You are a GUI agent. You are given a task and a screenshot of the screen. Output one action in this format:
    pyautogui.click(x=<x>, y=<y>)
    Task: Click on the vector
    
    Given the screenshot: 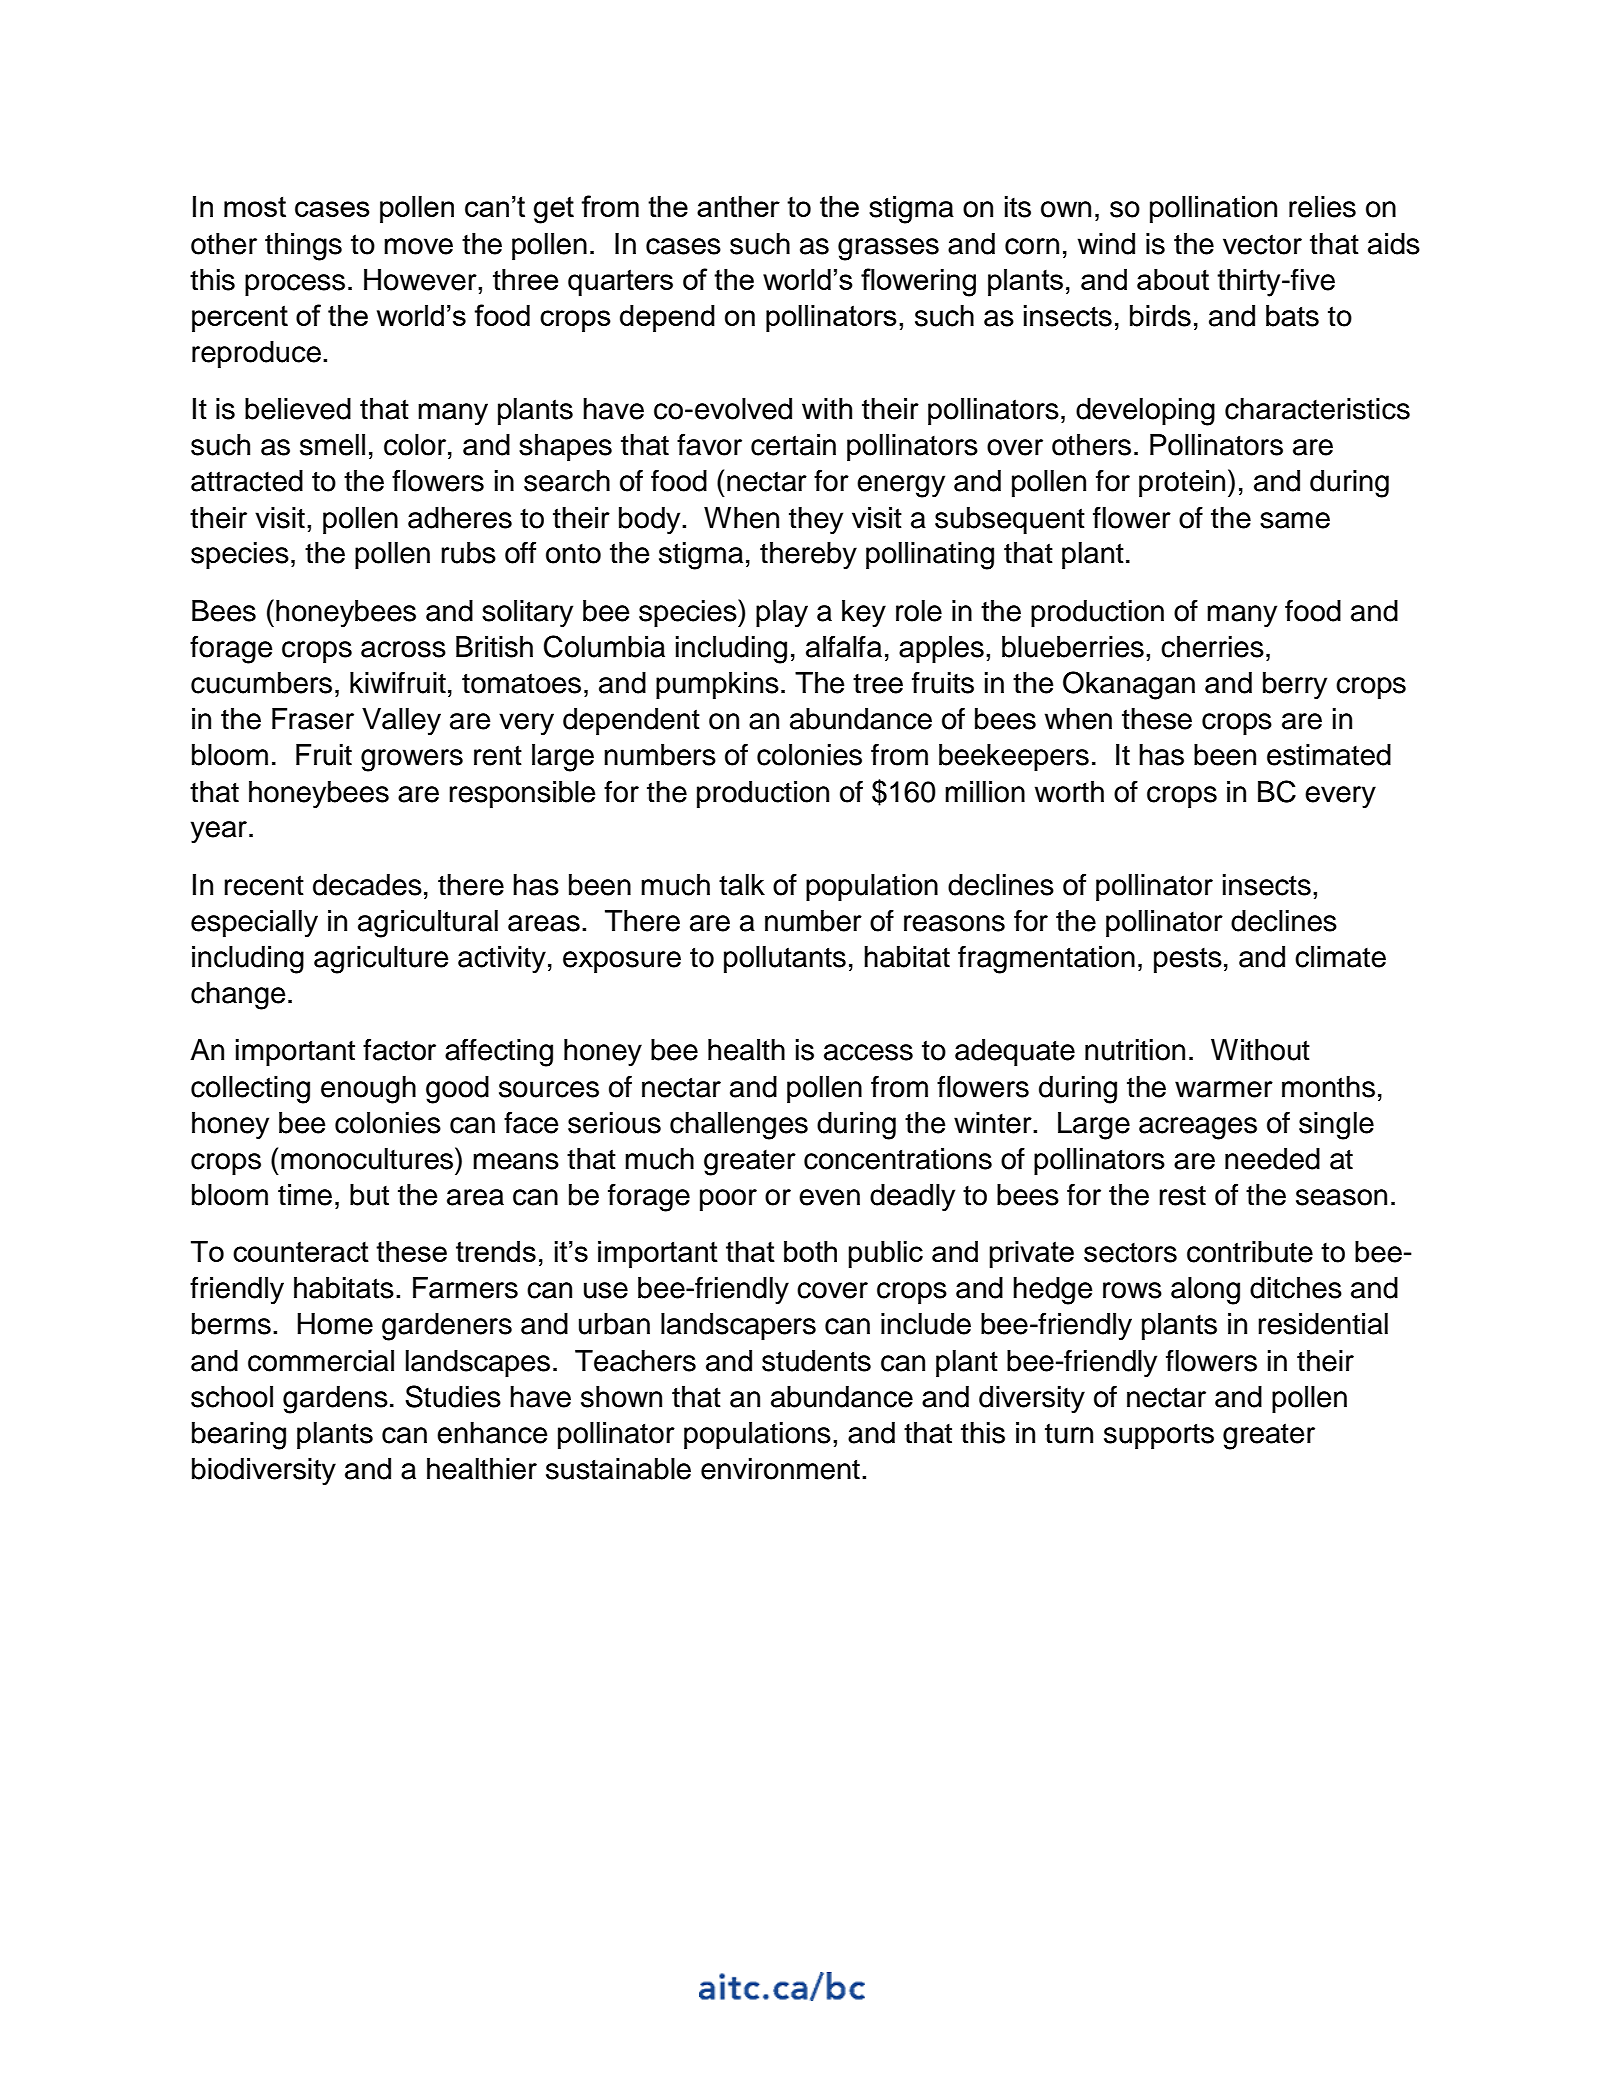 What is the action you would take?
    pyautogui.click(x=1262, y=244)
